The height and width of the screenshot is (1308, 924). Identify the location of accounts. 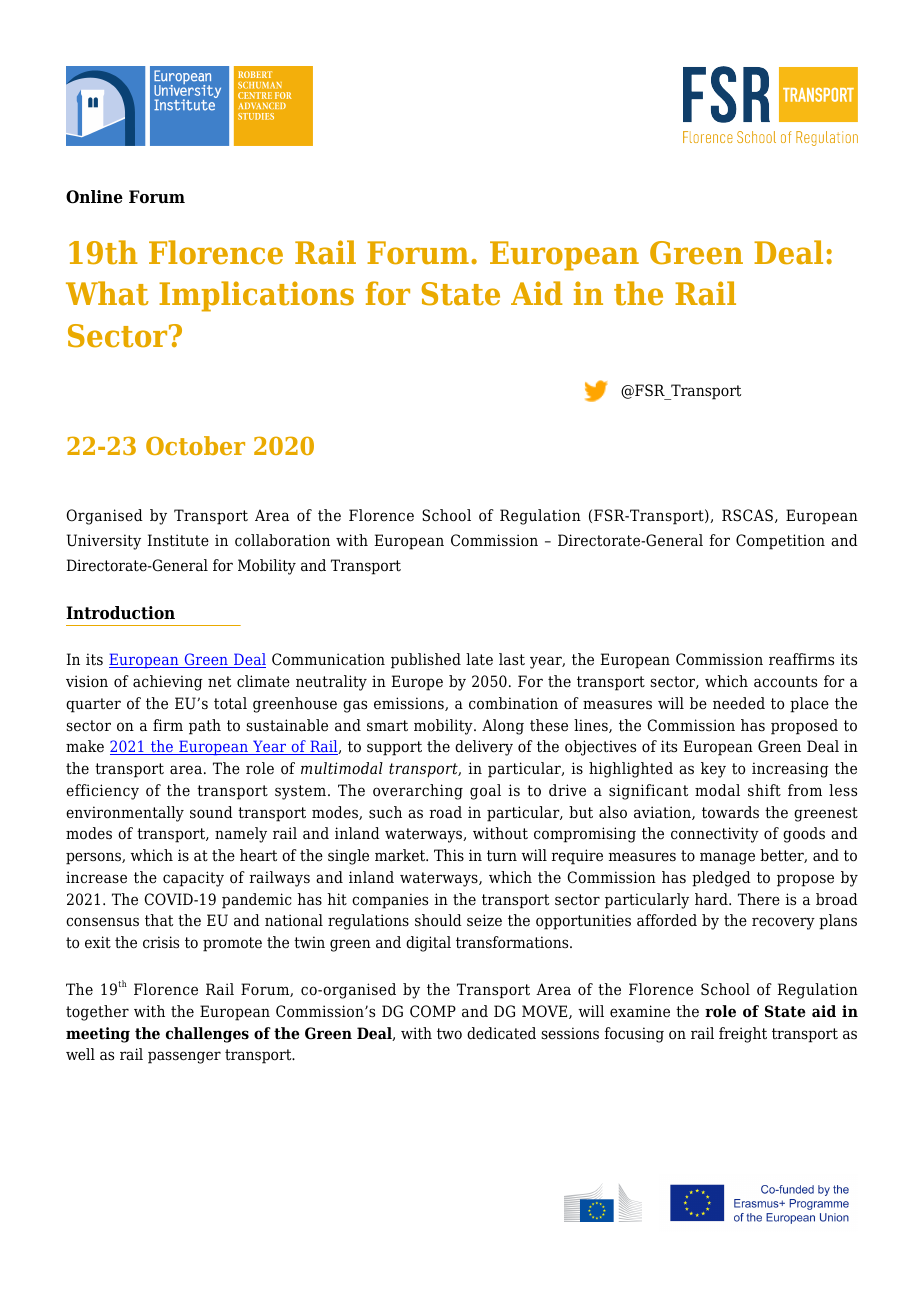
(785, 682).
